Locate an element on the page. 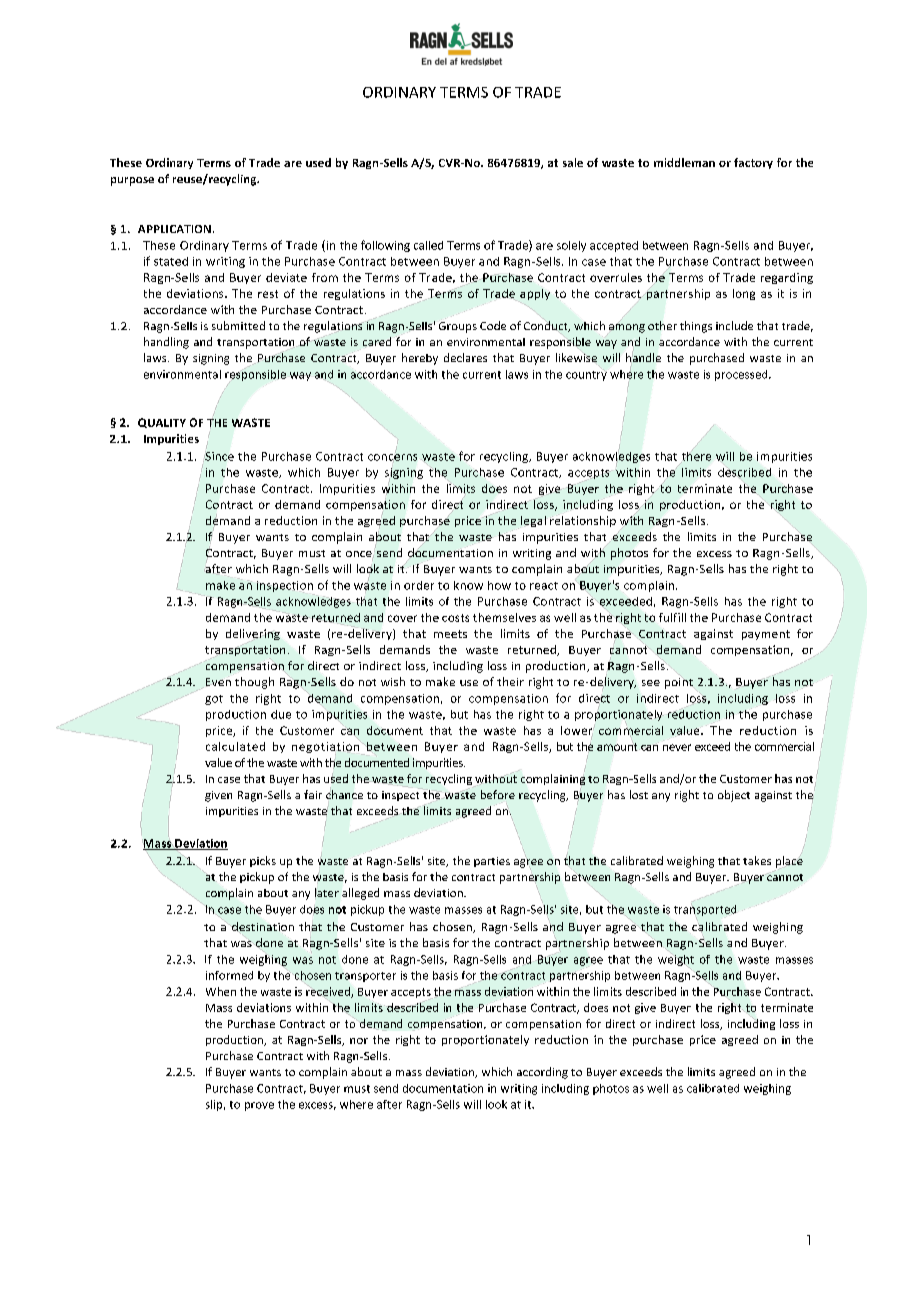 The image size is (924, 1308). APPLICATION is located at coordinates (174, 229).
